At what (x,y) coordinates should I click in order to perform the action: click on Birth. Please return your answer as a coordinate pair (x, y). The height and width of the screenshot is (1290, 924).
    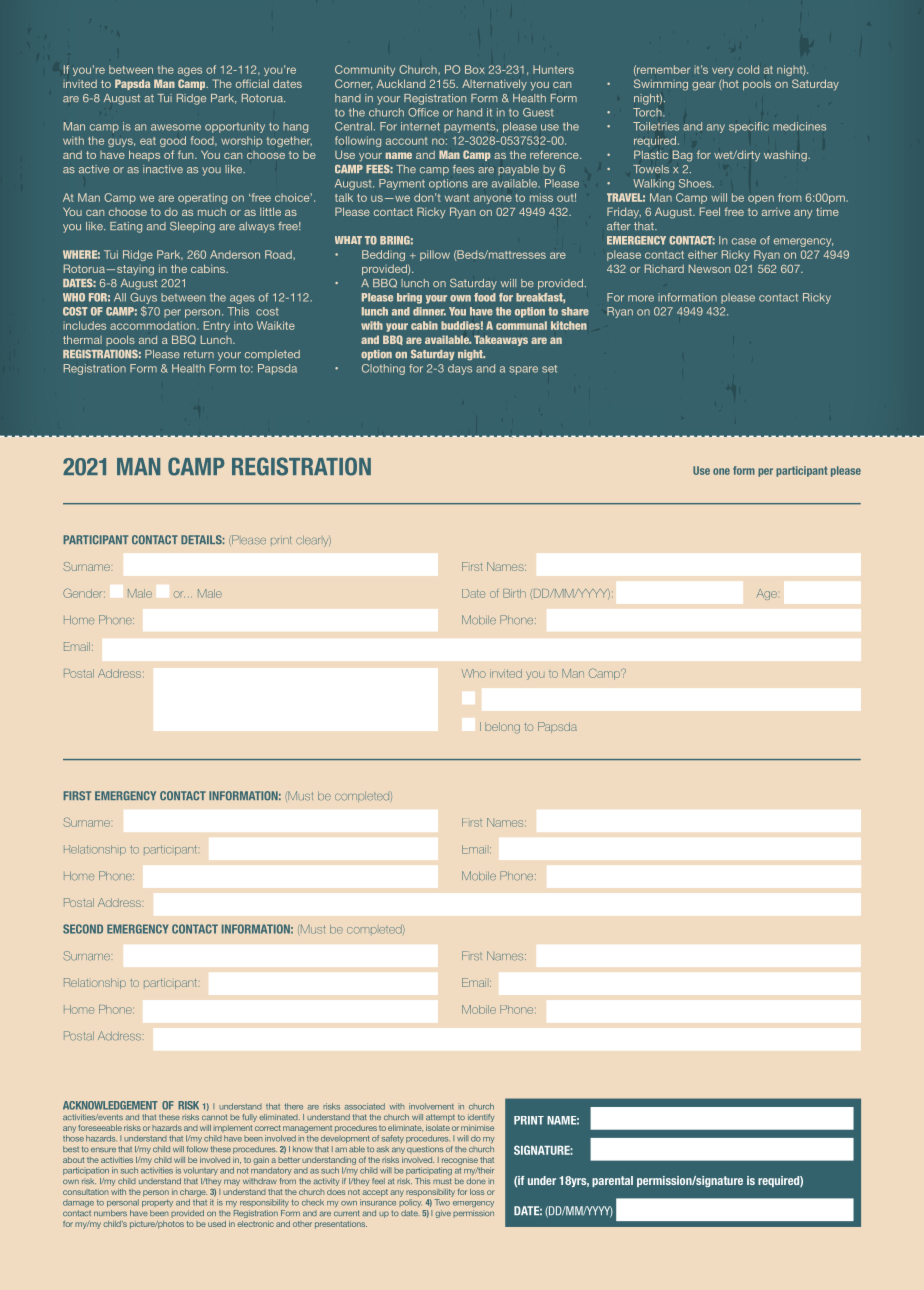
    Looking at the image, I should click on (514, 593).
